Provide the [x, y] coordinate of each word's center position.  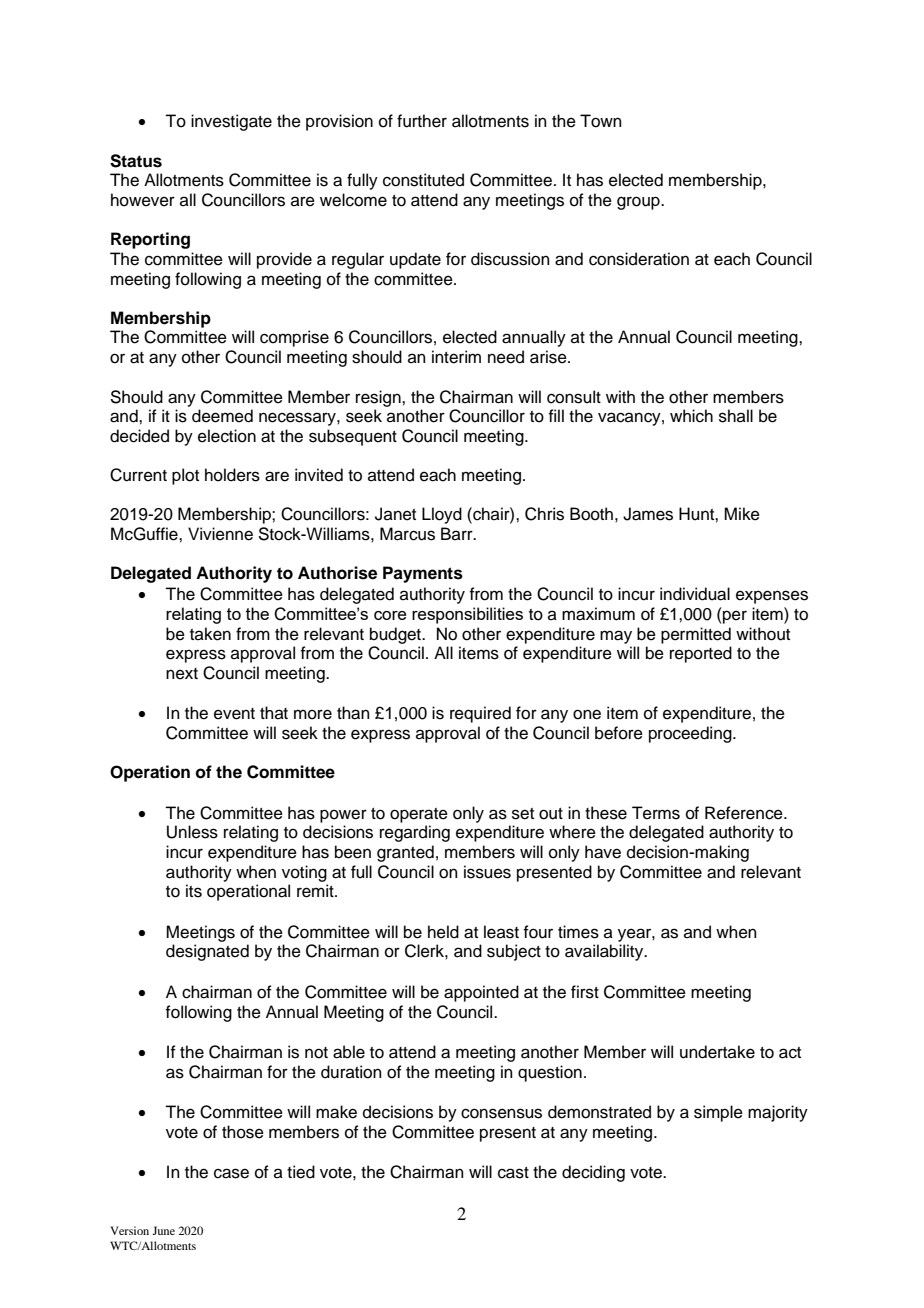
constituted [423, 180]
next [182, 674]
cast [513, 1173]
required [480, 714]
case [231, 1173]
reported [701, 654]
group [639, 203]
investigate [231, 122]
